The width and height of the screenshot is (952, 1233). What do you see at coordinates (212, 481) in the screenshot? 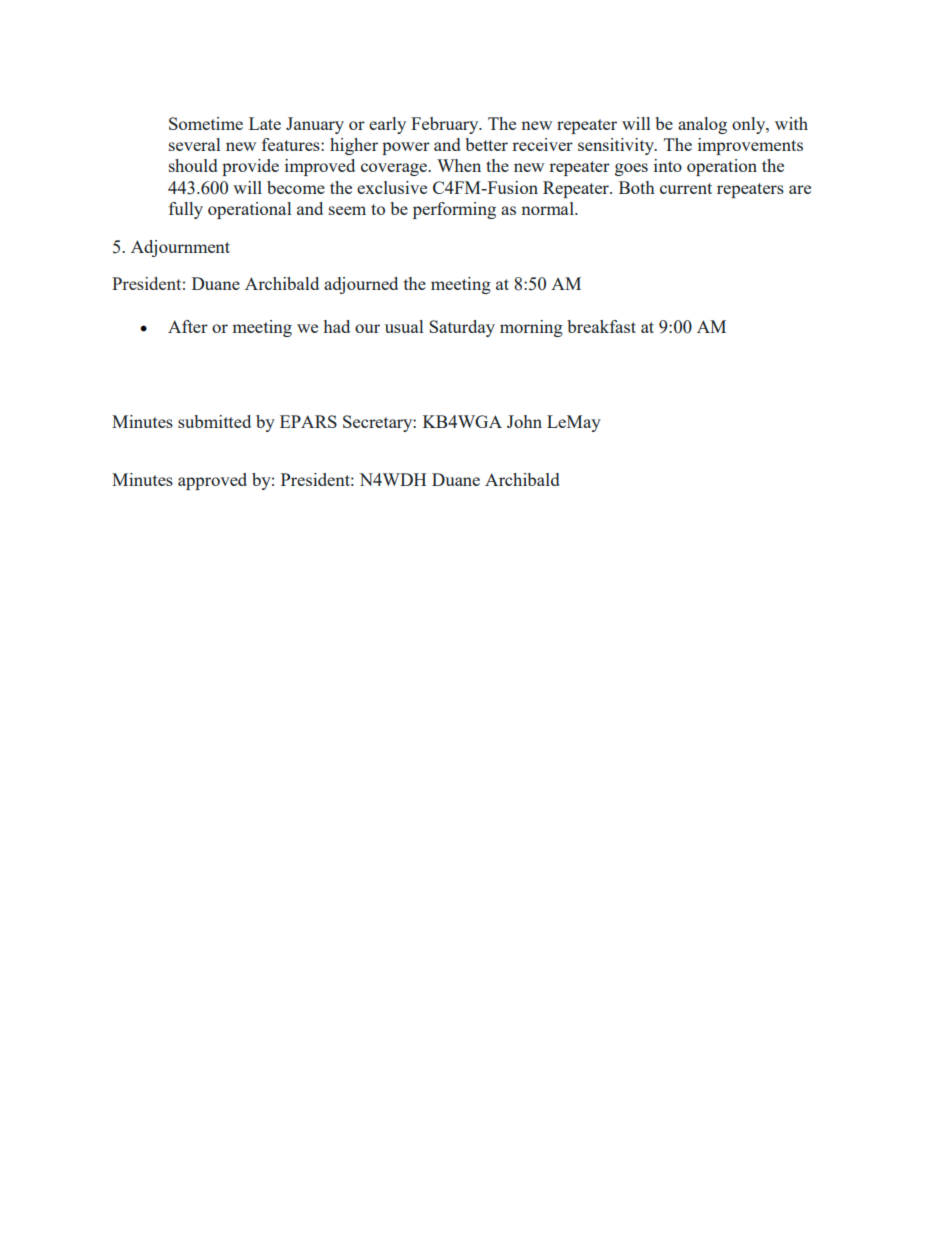
I see `approved` at bounding box center [212, 481].
